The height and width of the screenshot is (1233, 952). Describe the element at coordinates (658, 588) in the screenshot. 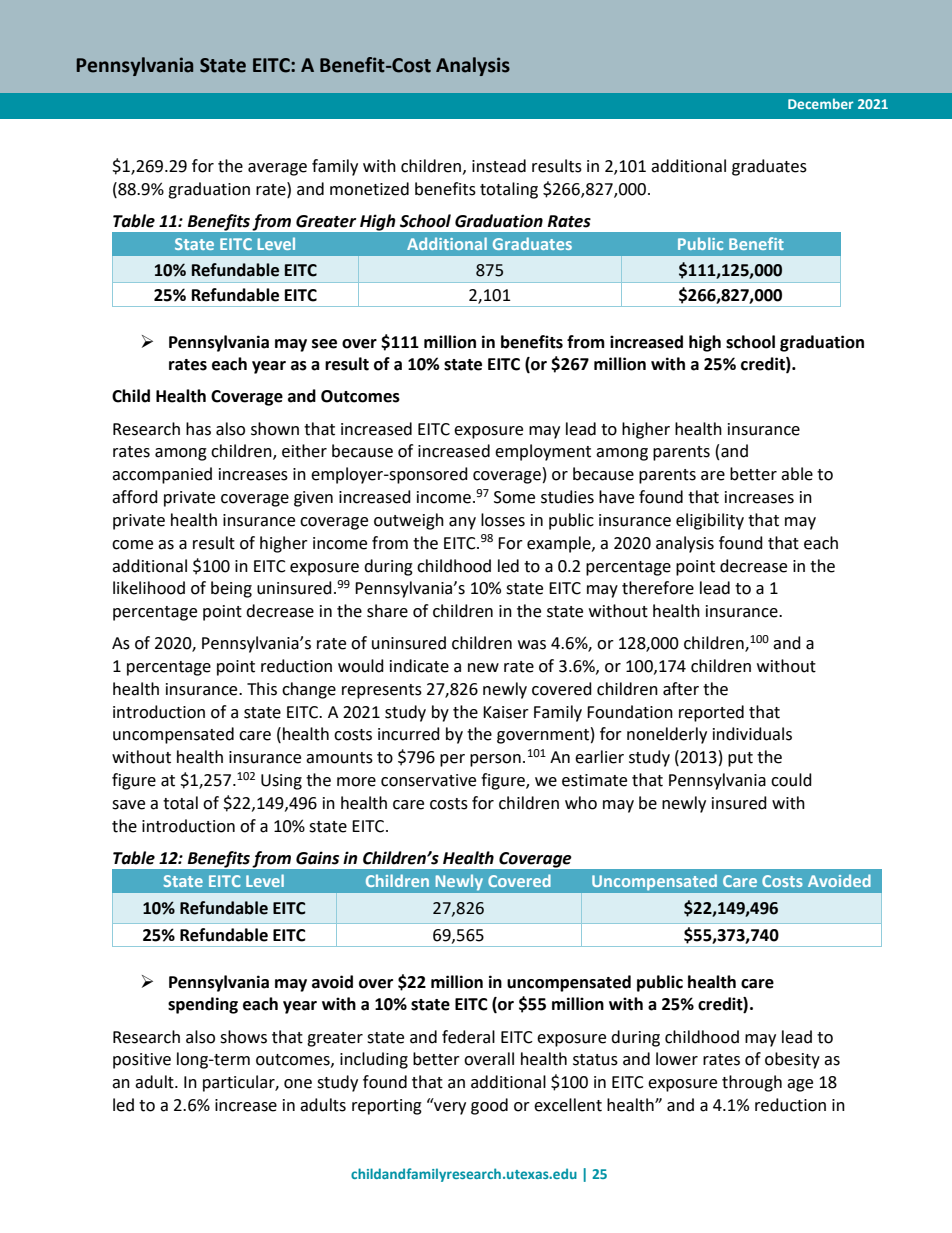

I see `therefore` at that location.
